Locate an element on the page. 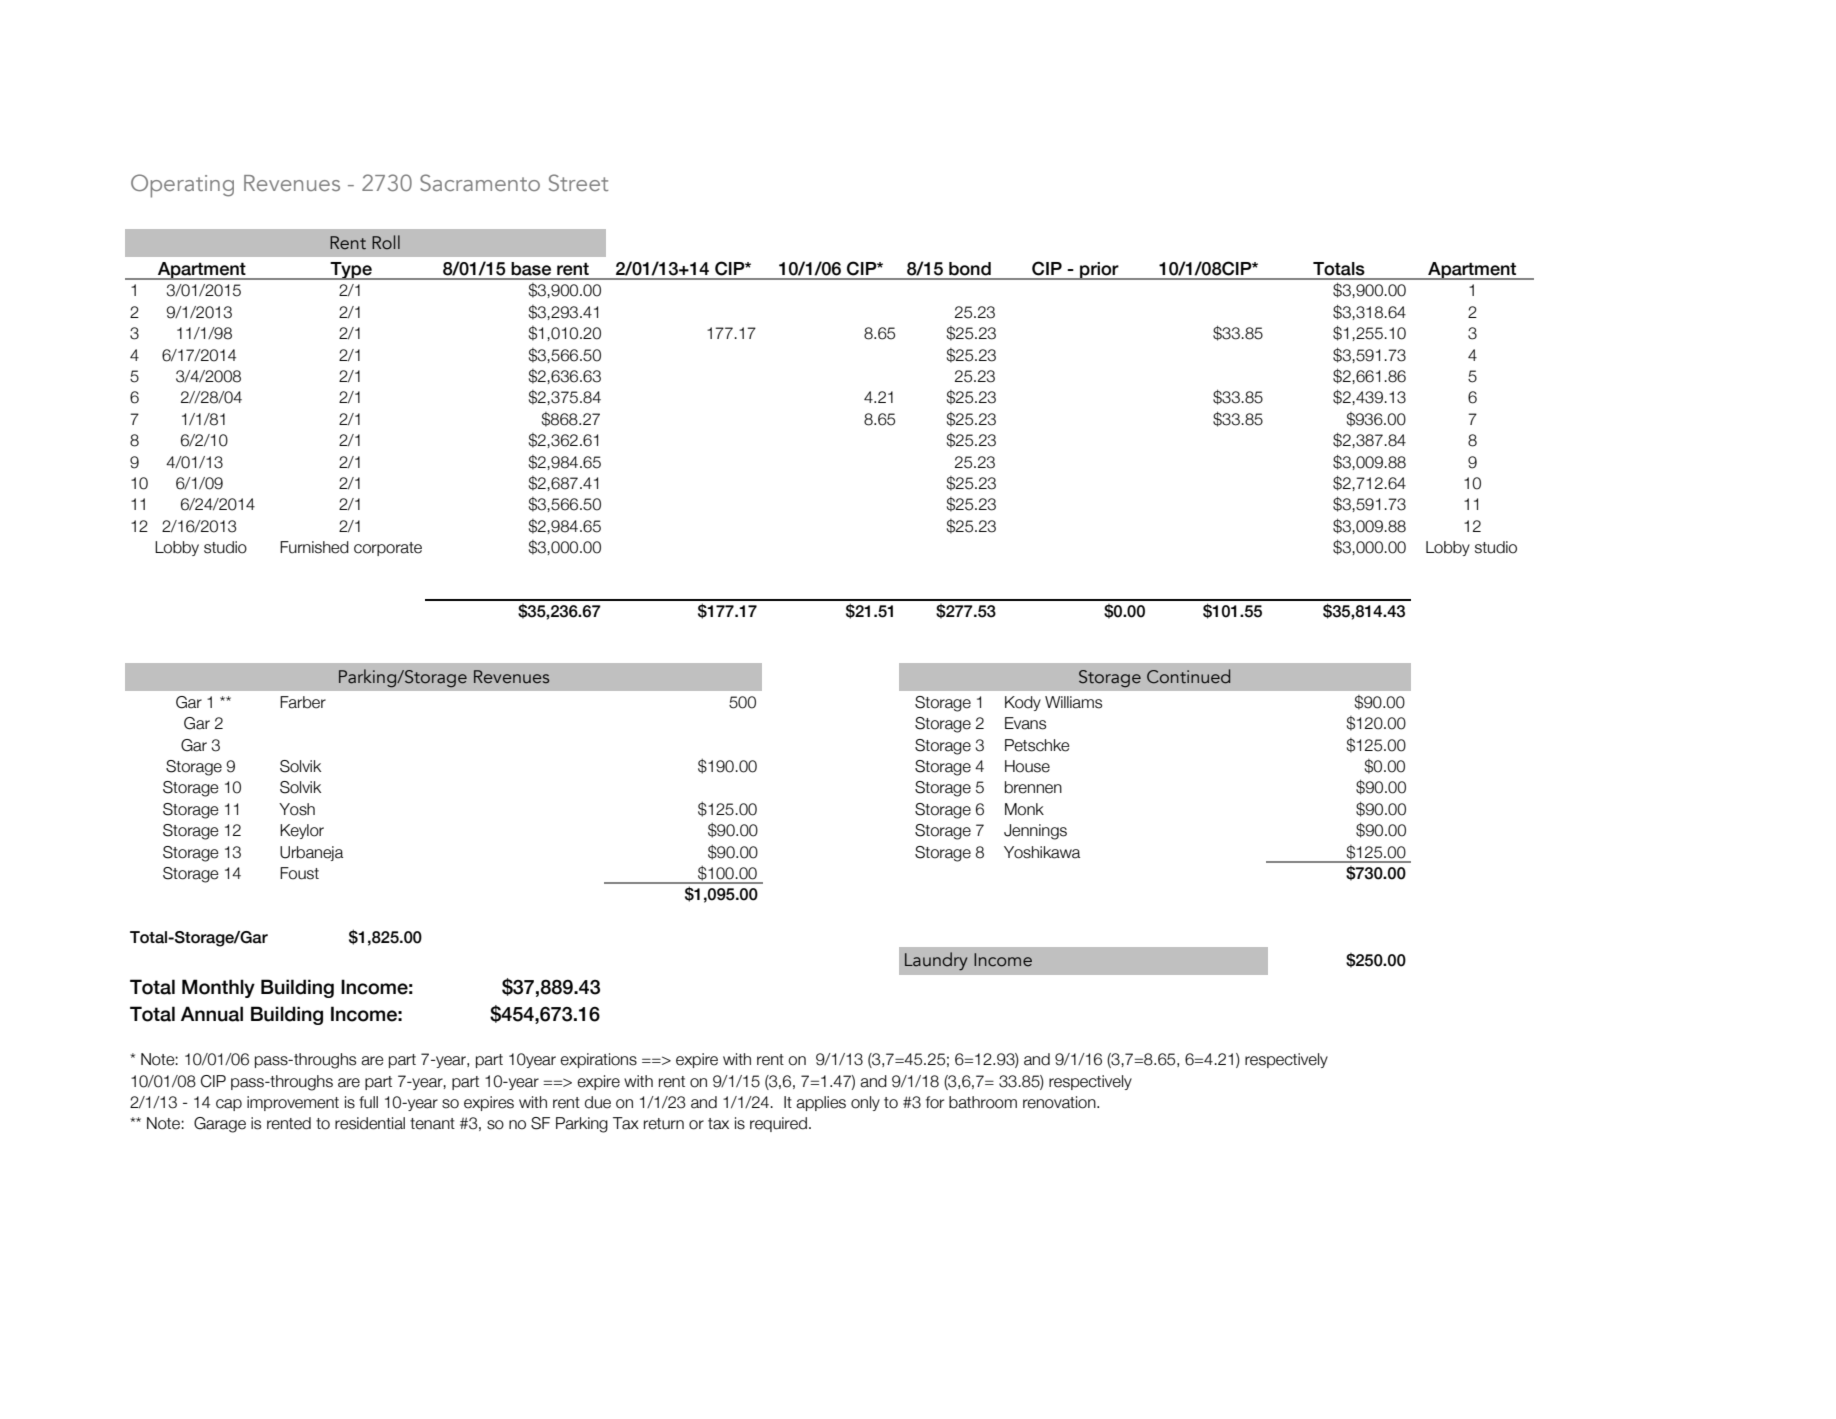  Street is located at coordinates (578, 182).
